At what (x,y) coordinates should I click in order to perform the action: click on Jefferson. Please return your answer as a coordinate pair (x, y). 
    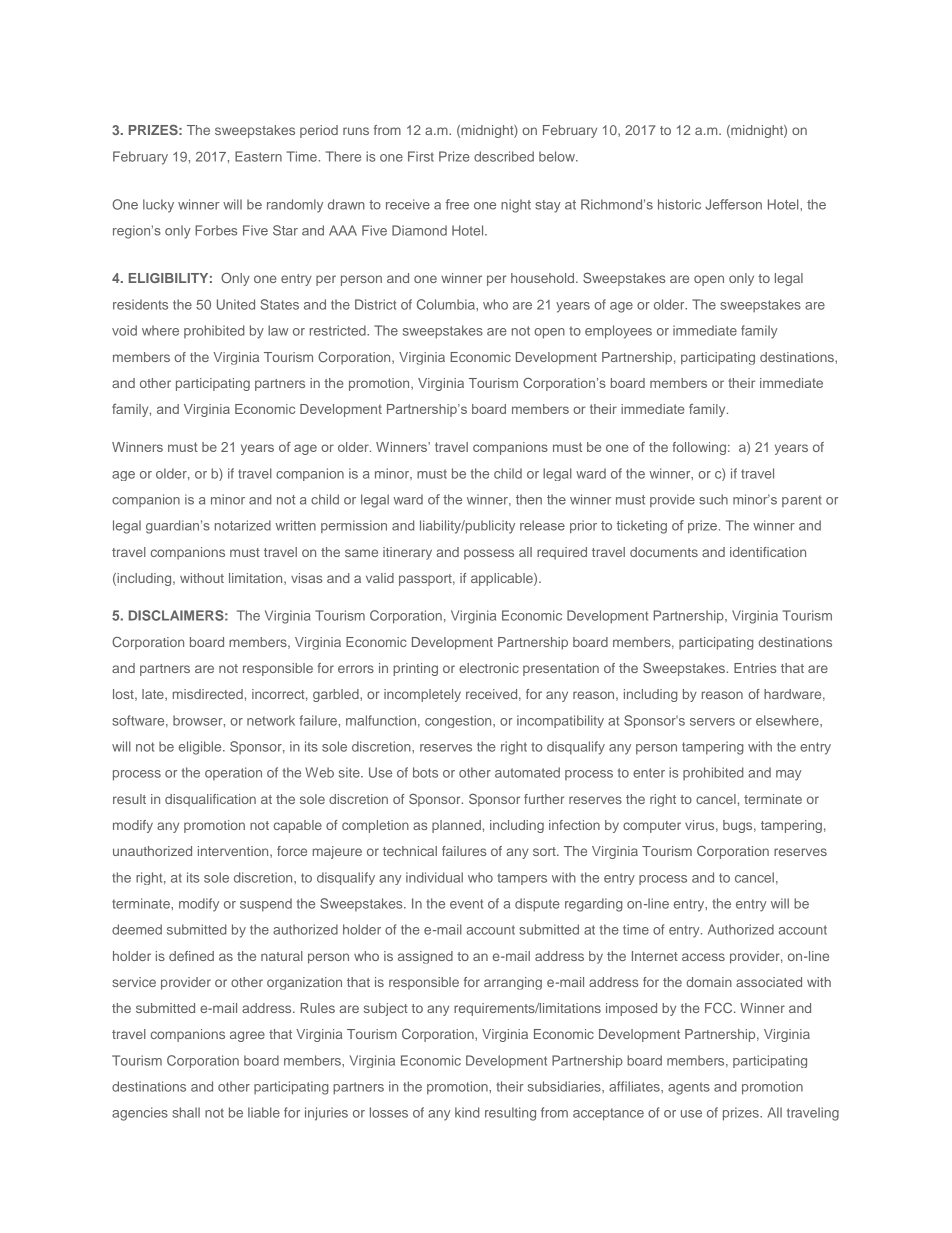
    Looking at the image, I should click on (733, 204).
